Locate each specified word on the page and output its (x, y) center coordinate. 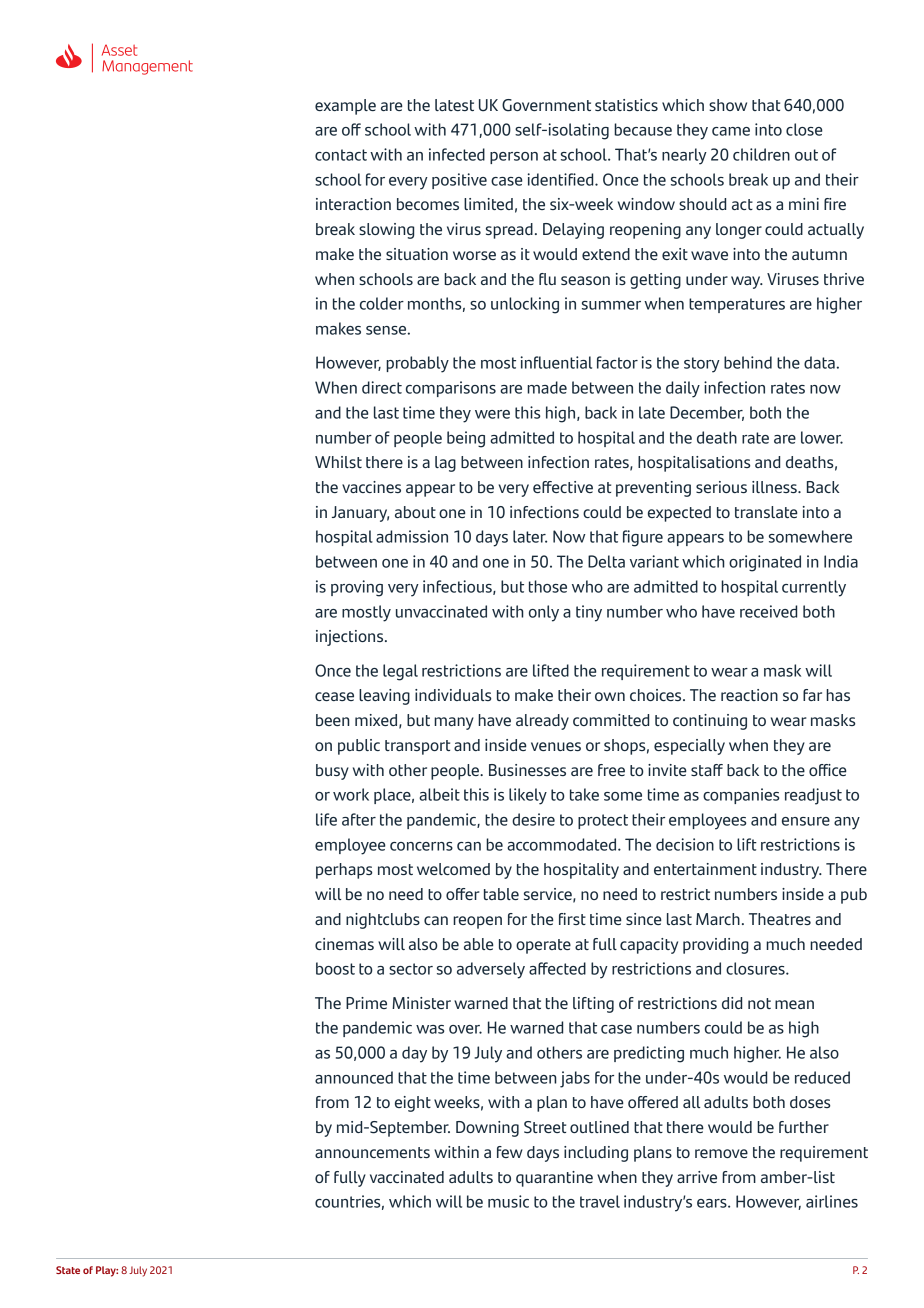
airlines (832, 1201)
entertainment (705, 869)
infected (457, 154)
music (508, 1201)
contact (341, 155)
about (415, 512)
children (761, 154)
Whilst (338, 462)
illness (775, 487)
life (326, 819)
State (68, 1270)
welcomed (453, 869)
